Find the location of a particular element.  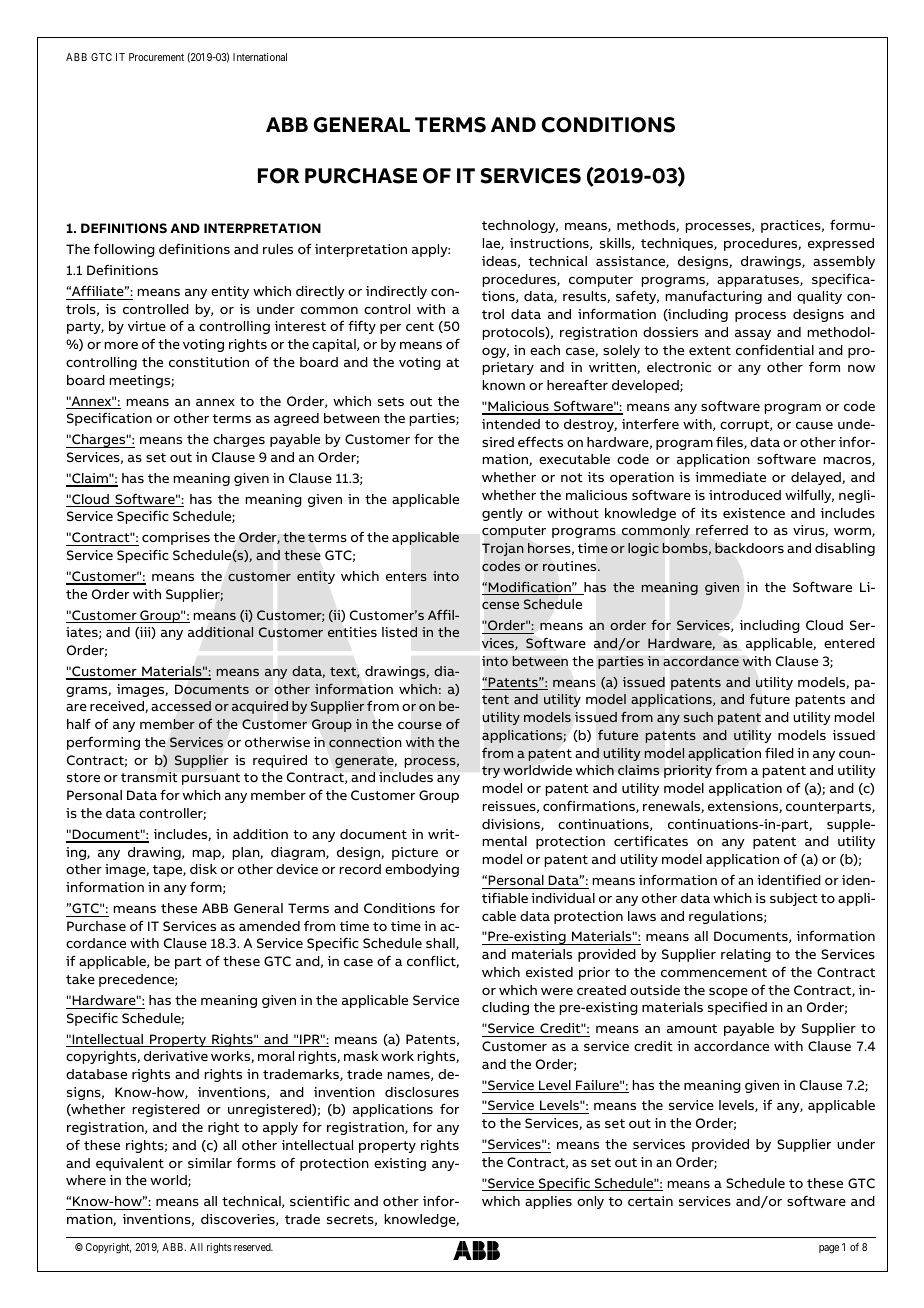

Procurement is located at coordinates (156, 57).
